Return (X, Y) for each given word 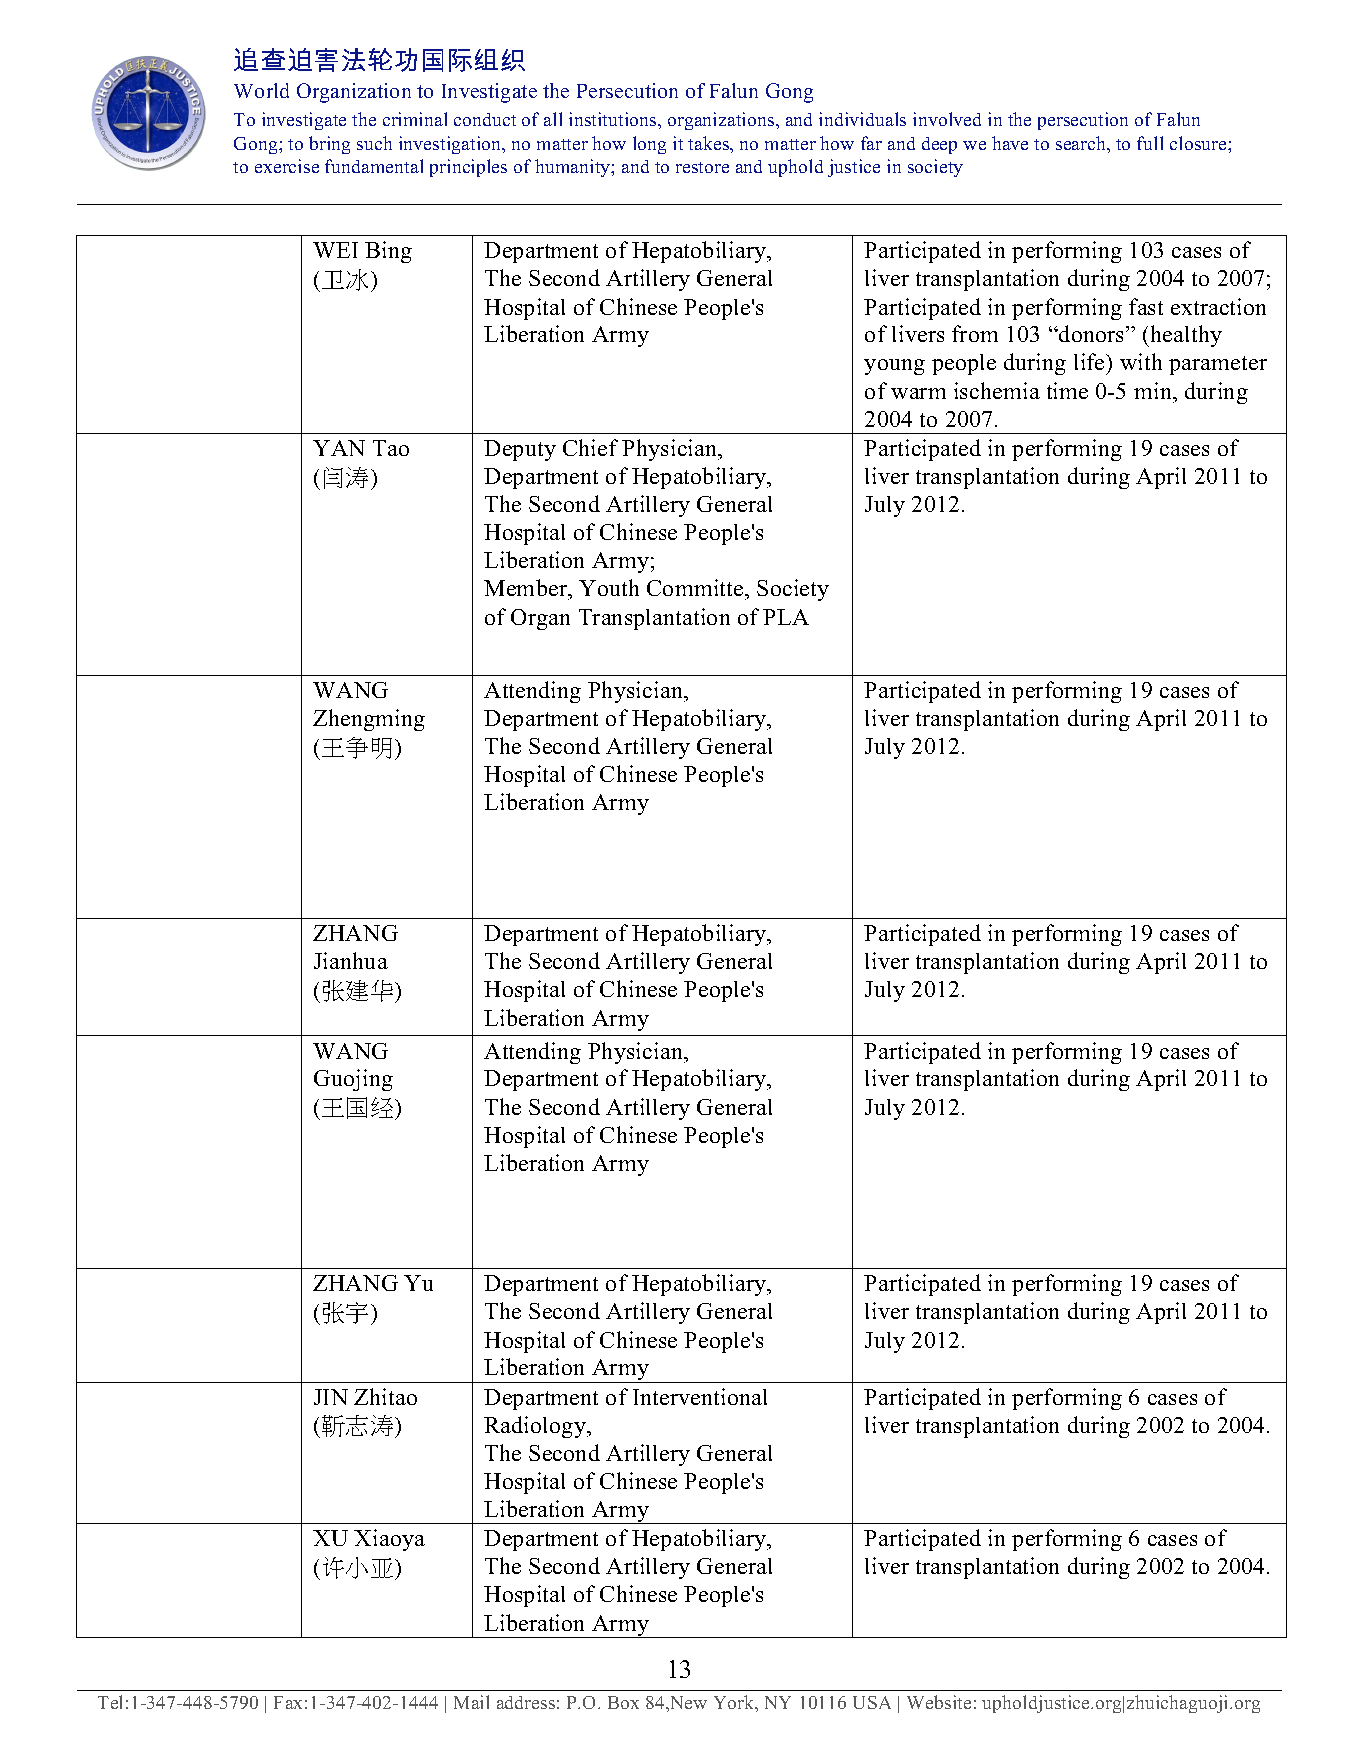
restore (702, 167)
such (374, 143)
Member (527, 589)
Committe (696, 589)
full (1150, 143)
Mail (471, 1702)
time (1067, 390)
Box (623, 1702)
